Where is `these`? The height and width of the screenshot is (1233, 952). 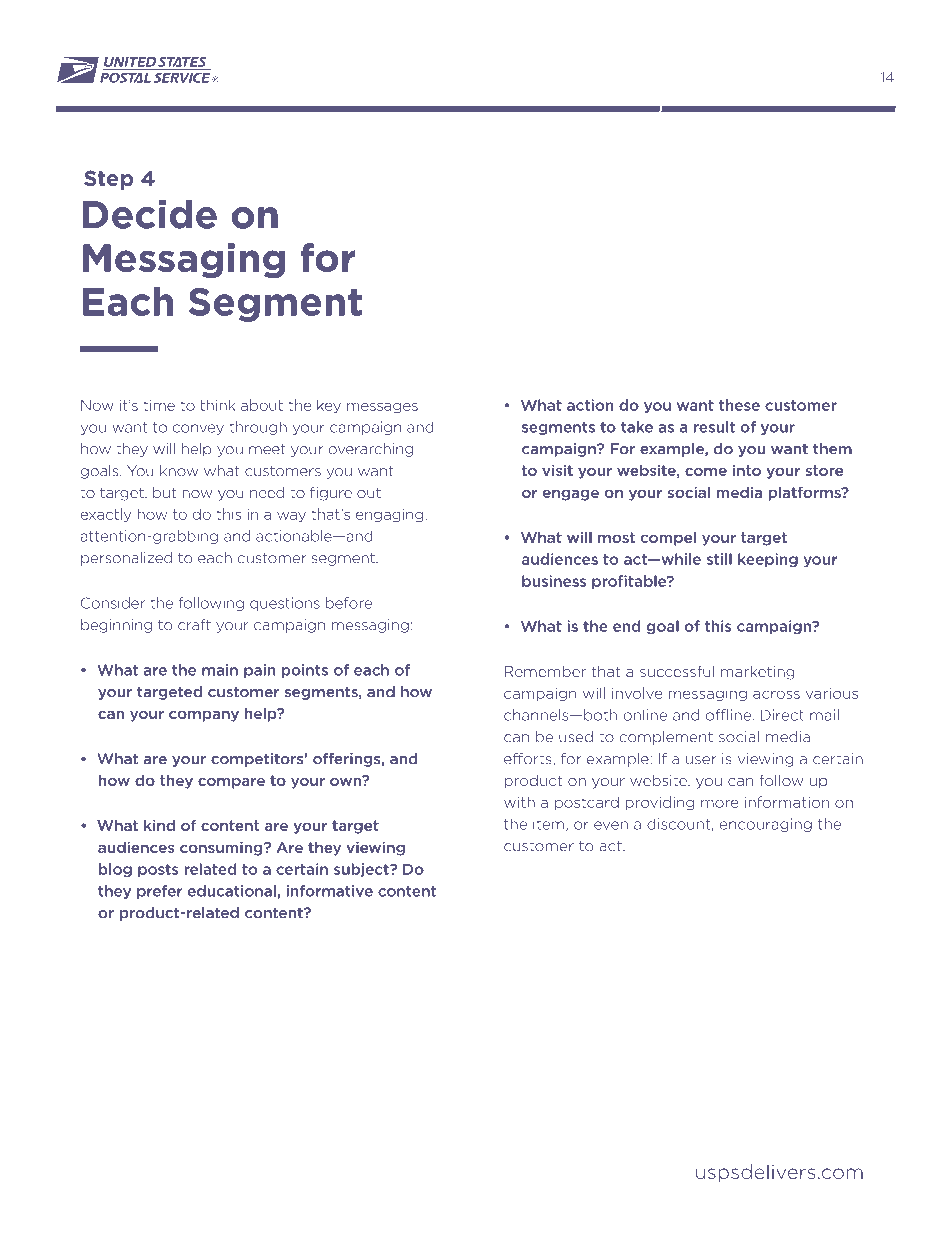
these is located at coordinates (739, 405).
